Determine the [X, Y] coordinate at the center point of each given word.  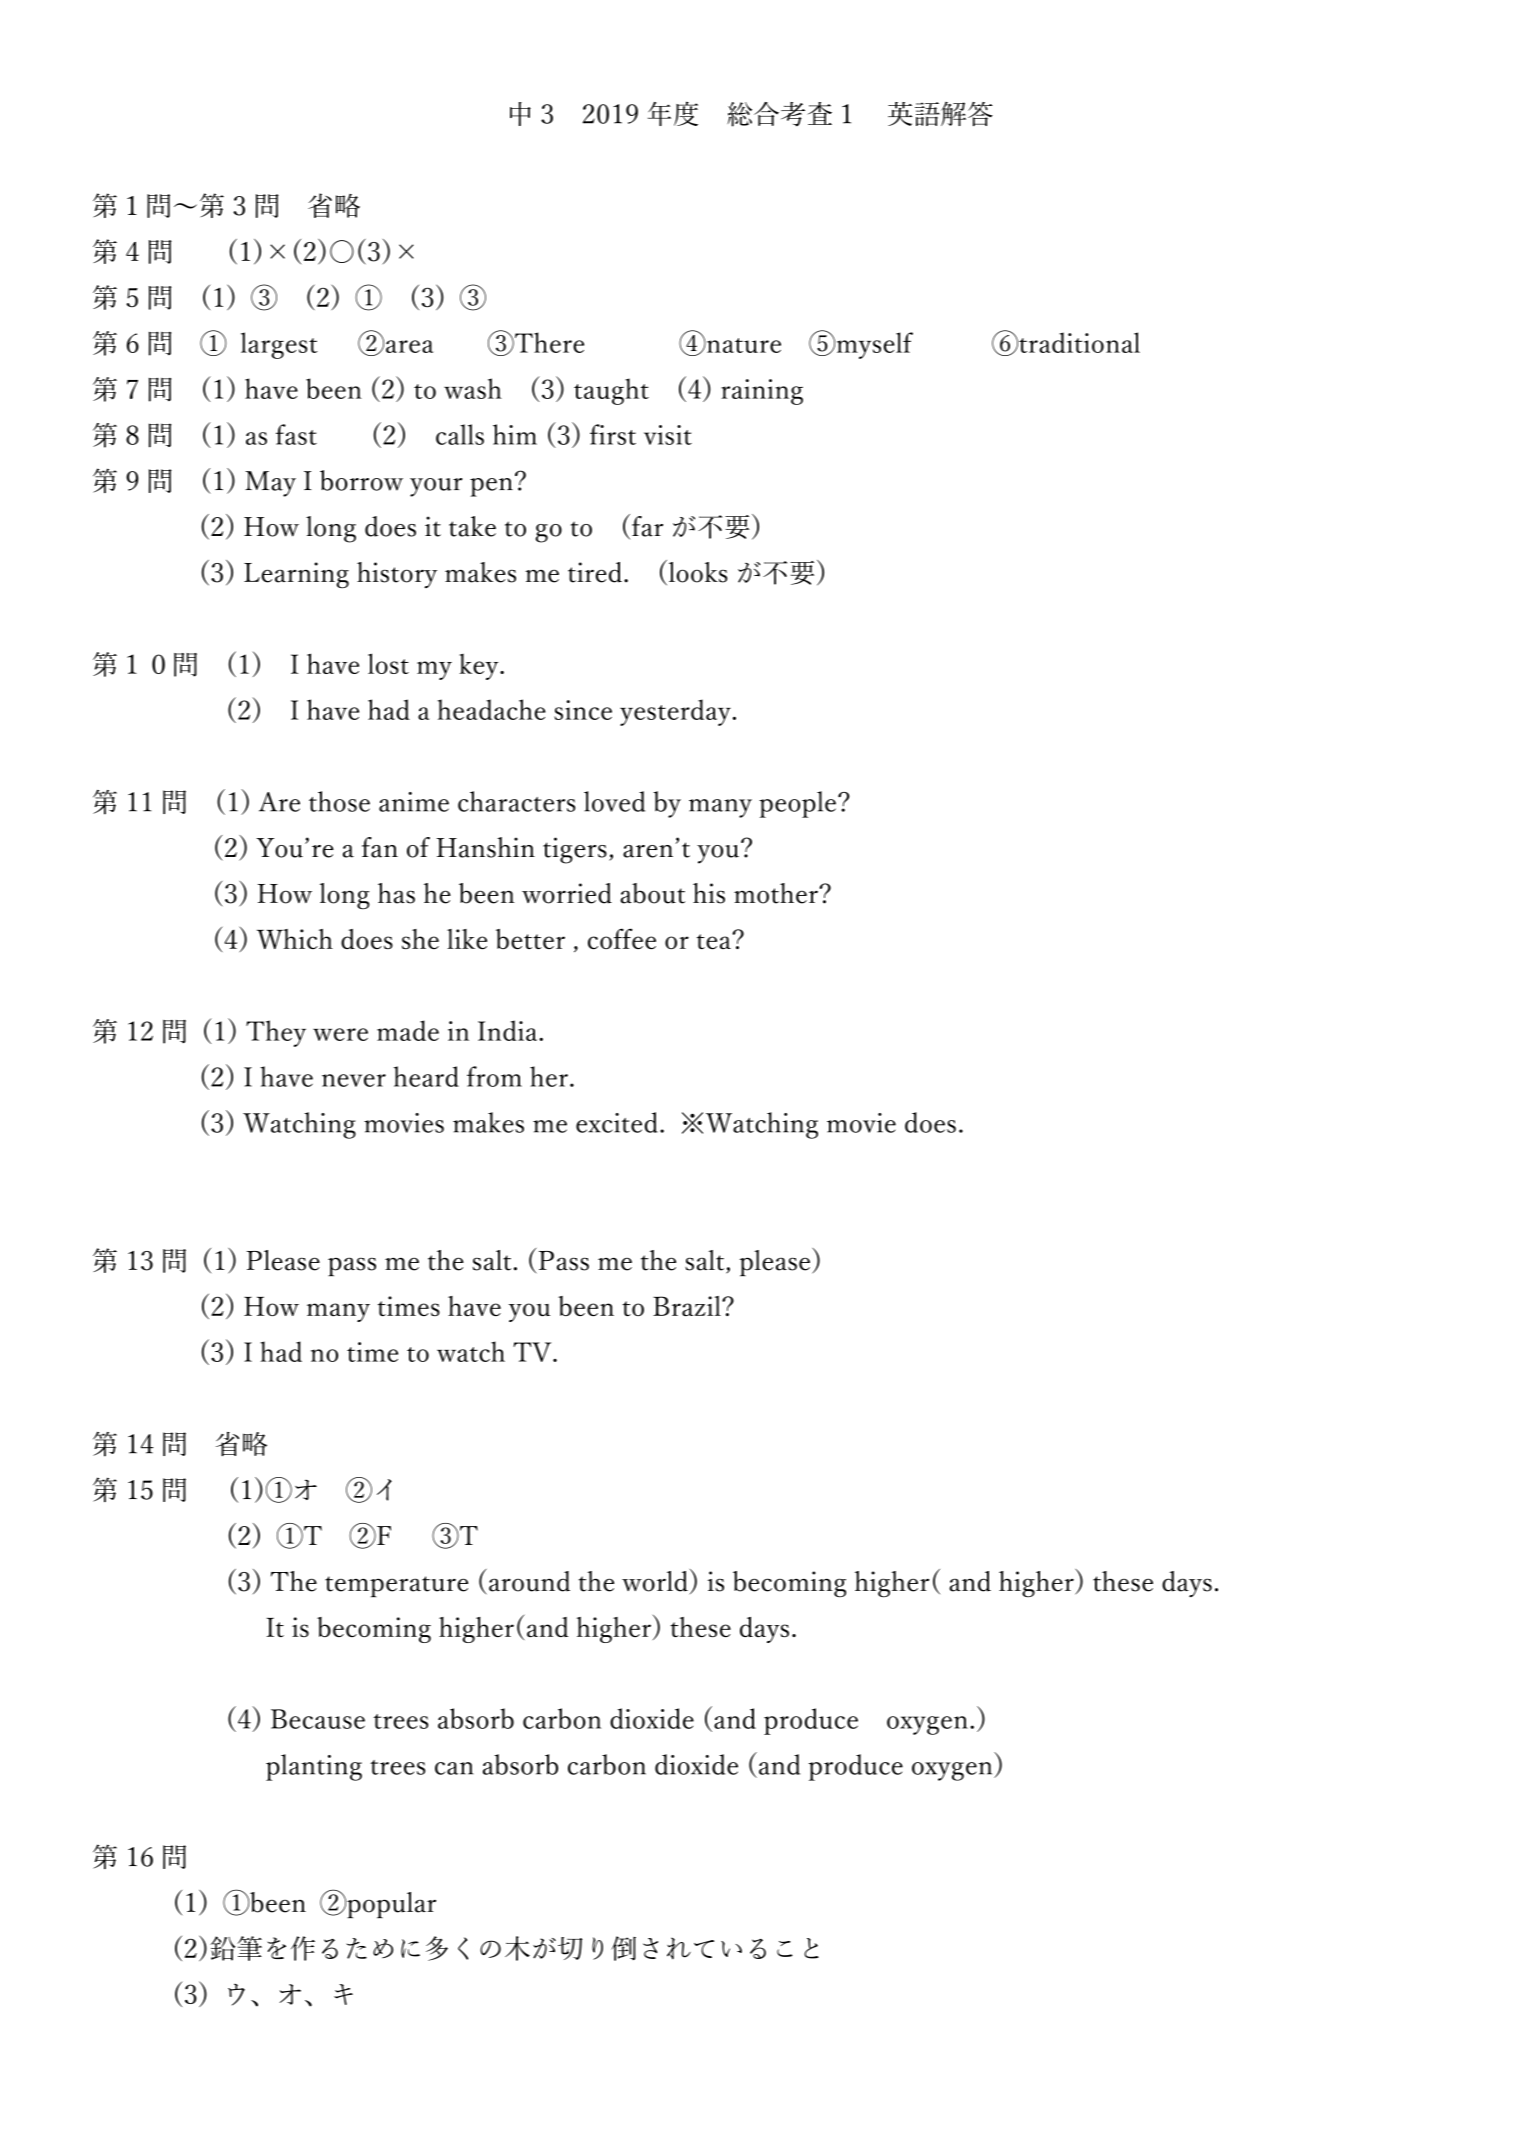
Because [318, 1719]
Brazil [688, 1306]
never [354, 1080]
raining [762, 392]
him [515, 434]
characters [516, 801]
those [339, 801]
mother [777, 893]
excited [617, 1122]
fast [296, 434]
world [655, 1581]
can [454, 1768]
